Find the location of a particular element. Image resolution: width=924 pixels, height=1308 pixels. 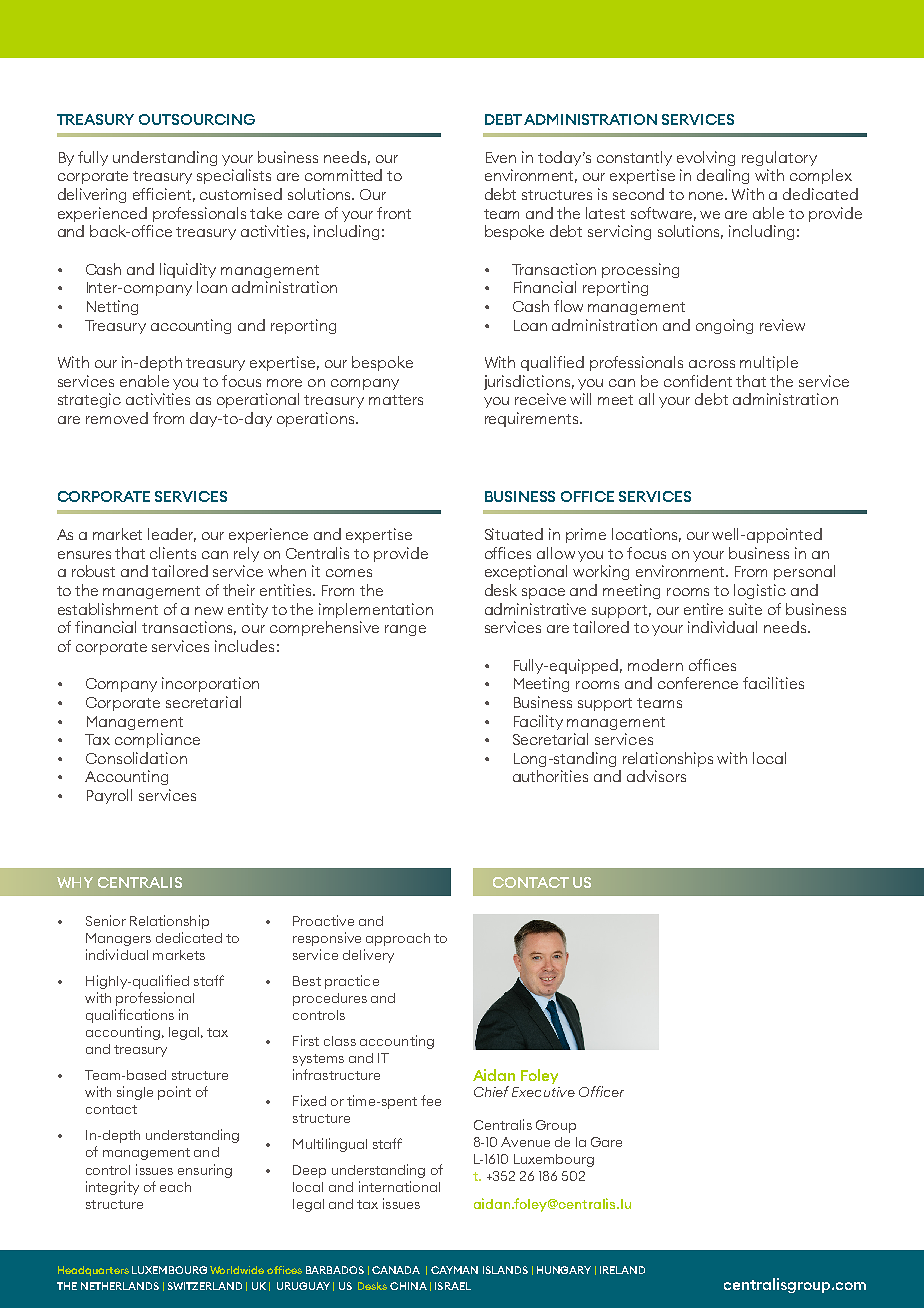

CAYMAN is located at coordinates (454, 1270).
